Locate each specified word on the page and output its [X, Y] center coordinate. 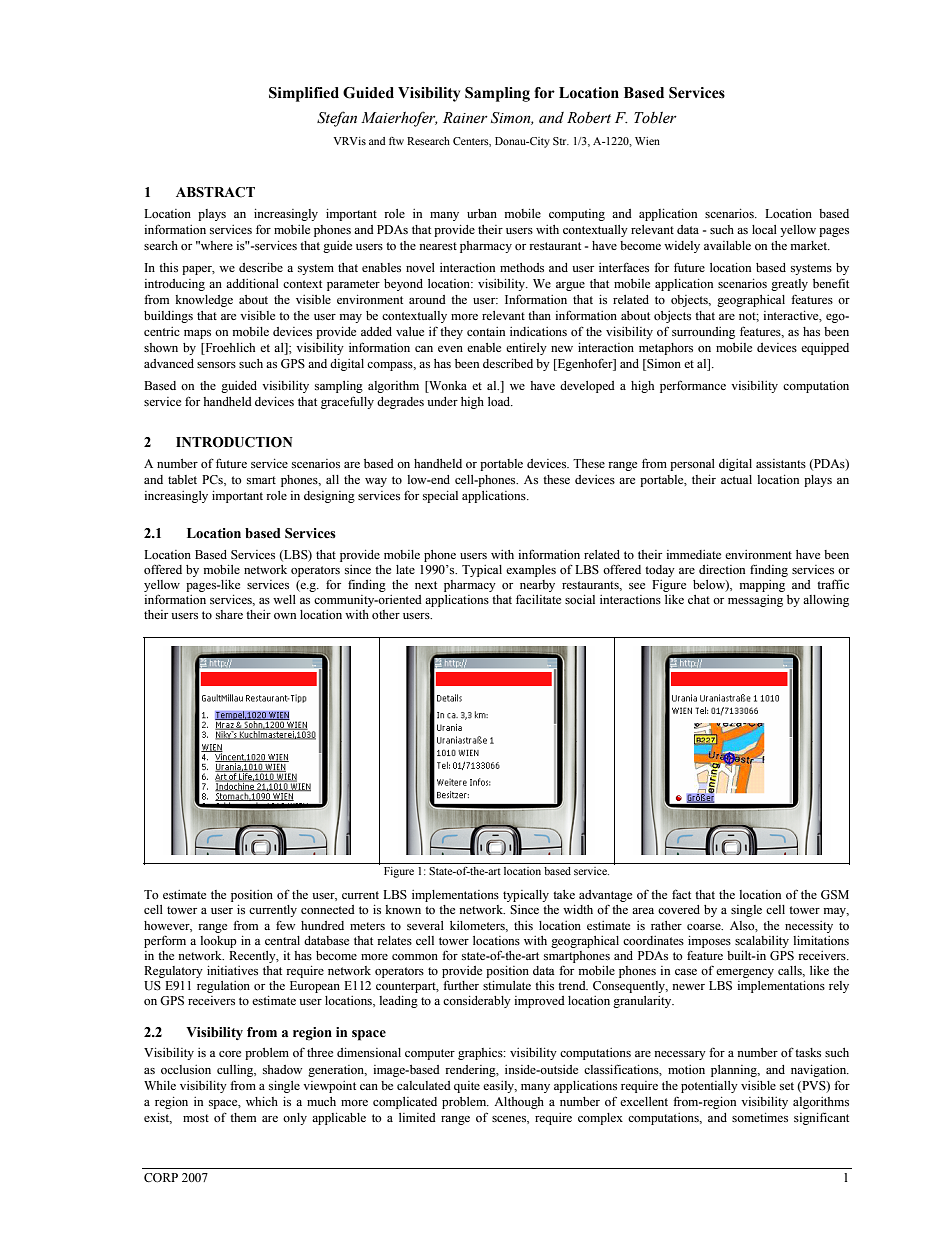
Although [519, 1103]
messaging [755, 601]
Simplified [304, 94]
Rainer [465, 118]
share [229, 614]
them [243, 1117]
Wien [647, 141]
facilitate [538, 599]
